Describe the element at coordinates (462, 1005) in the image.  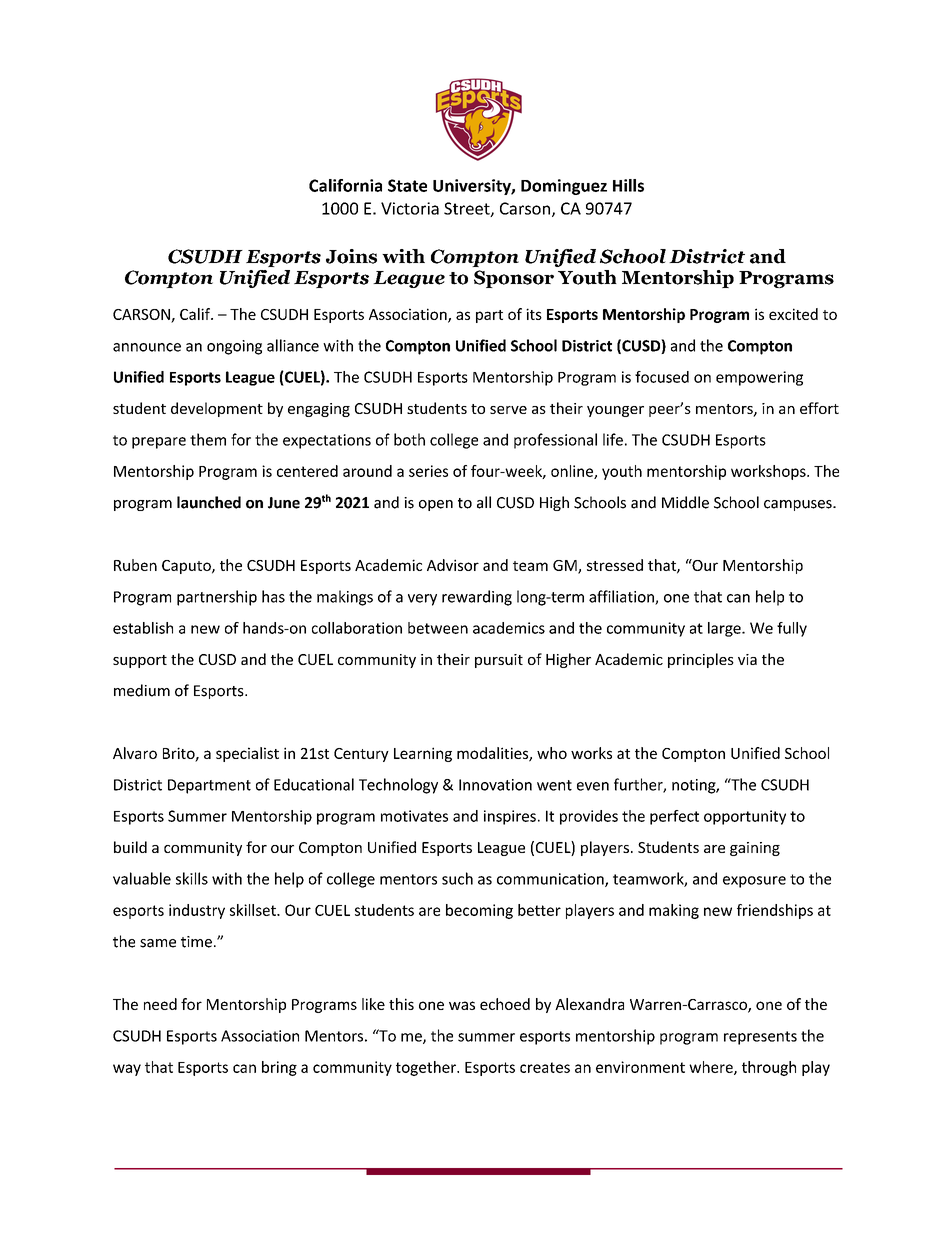
I see `was` at that location.
